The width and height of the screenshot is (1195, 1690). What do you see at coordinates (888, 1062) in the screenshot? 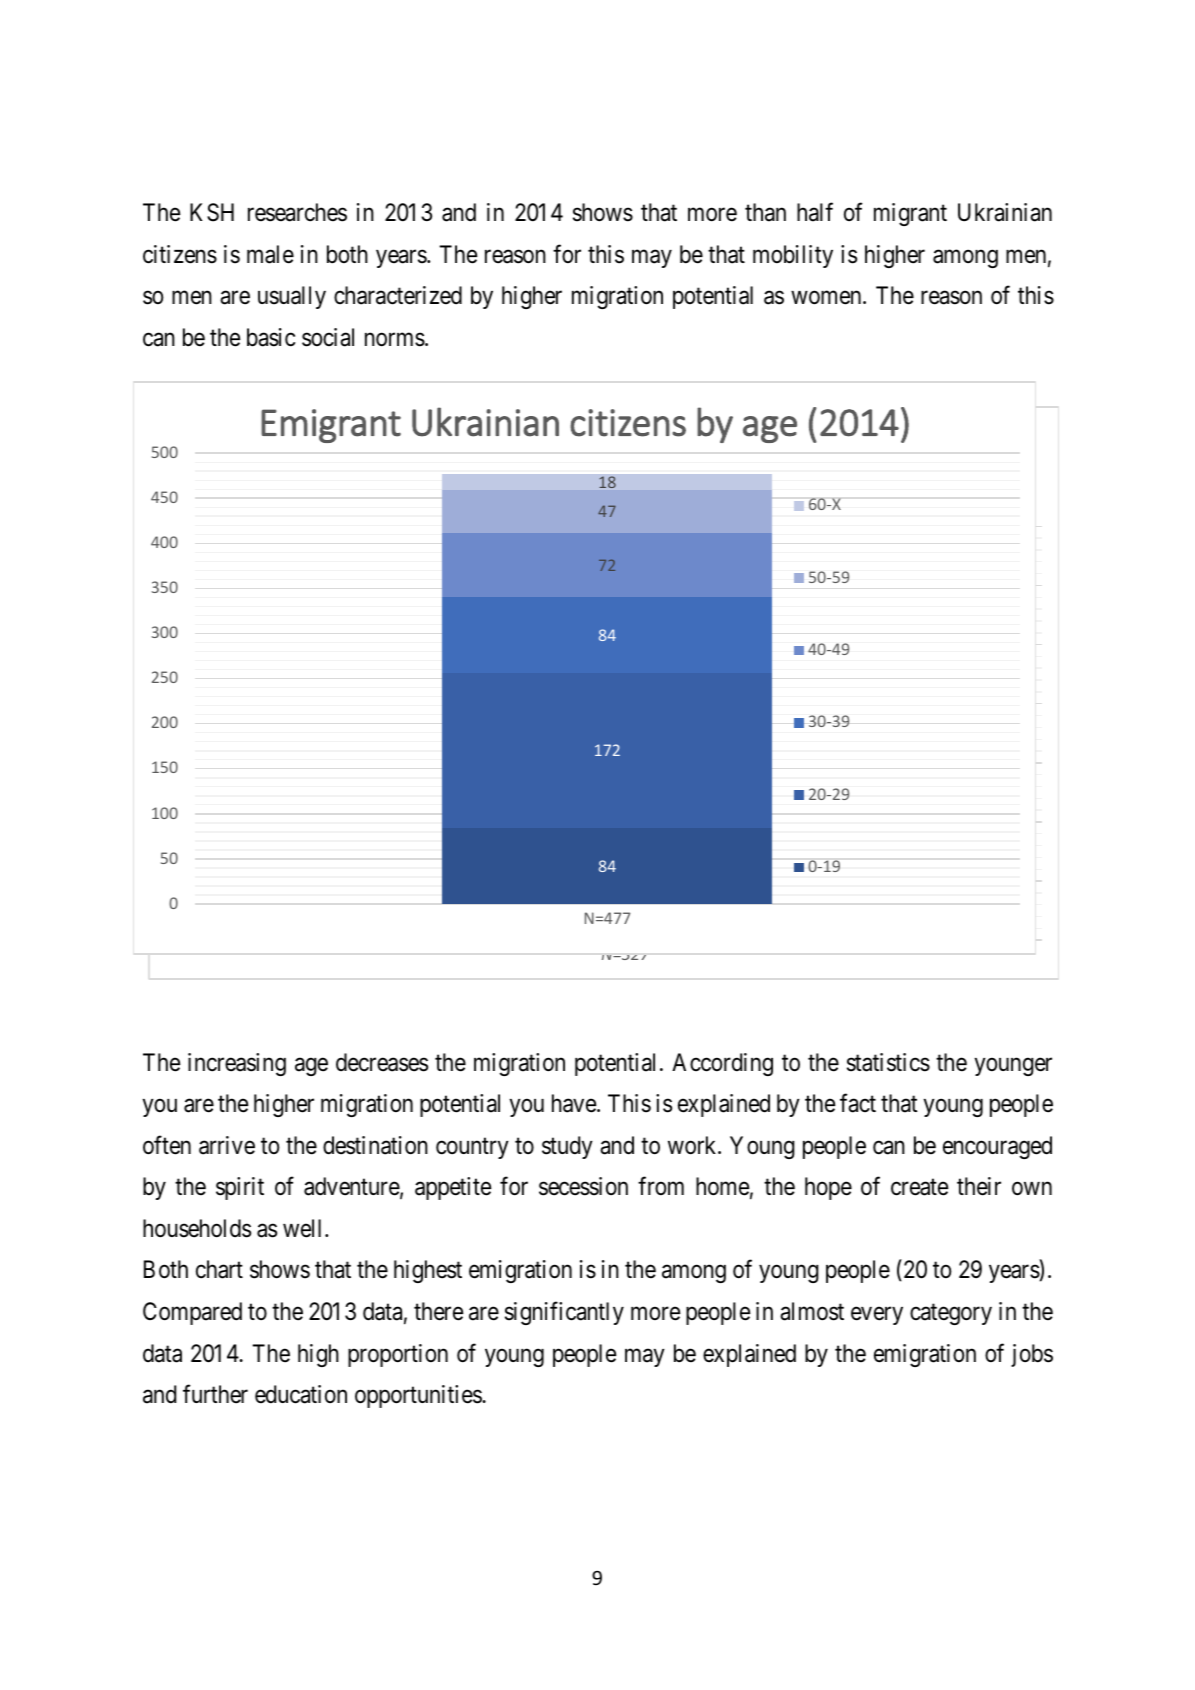
I see `statistics` at bounding box center [888, 1062].
